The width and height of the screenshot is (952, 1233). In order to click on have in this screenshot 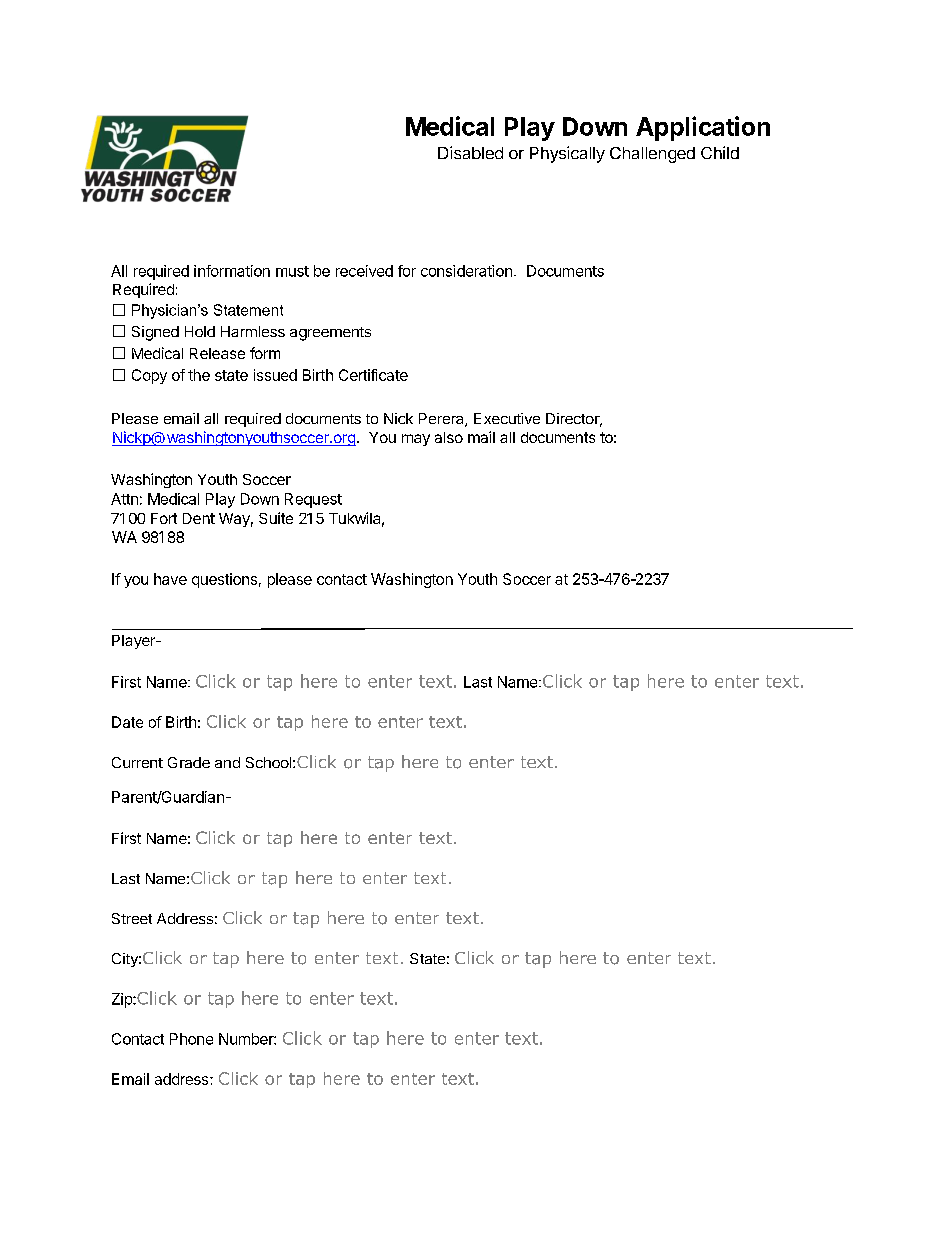, I will do `click(170, 579)`.
